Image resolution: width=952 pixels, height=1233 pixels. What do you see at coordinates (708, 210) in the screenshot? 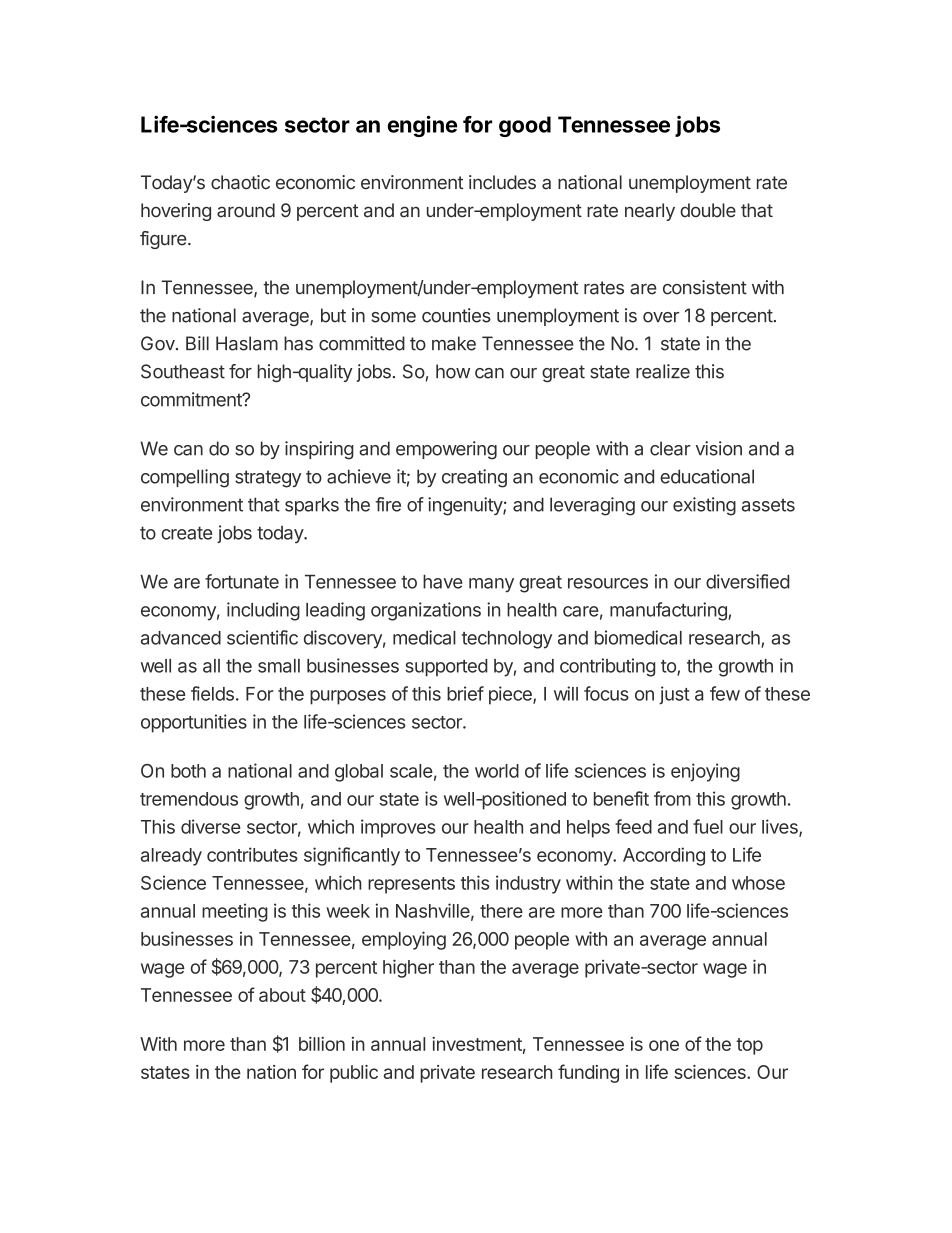
I see `double` at bounding box center [708, 210].
